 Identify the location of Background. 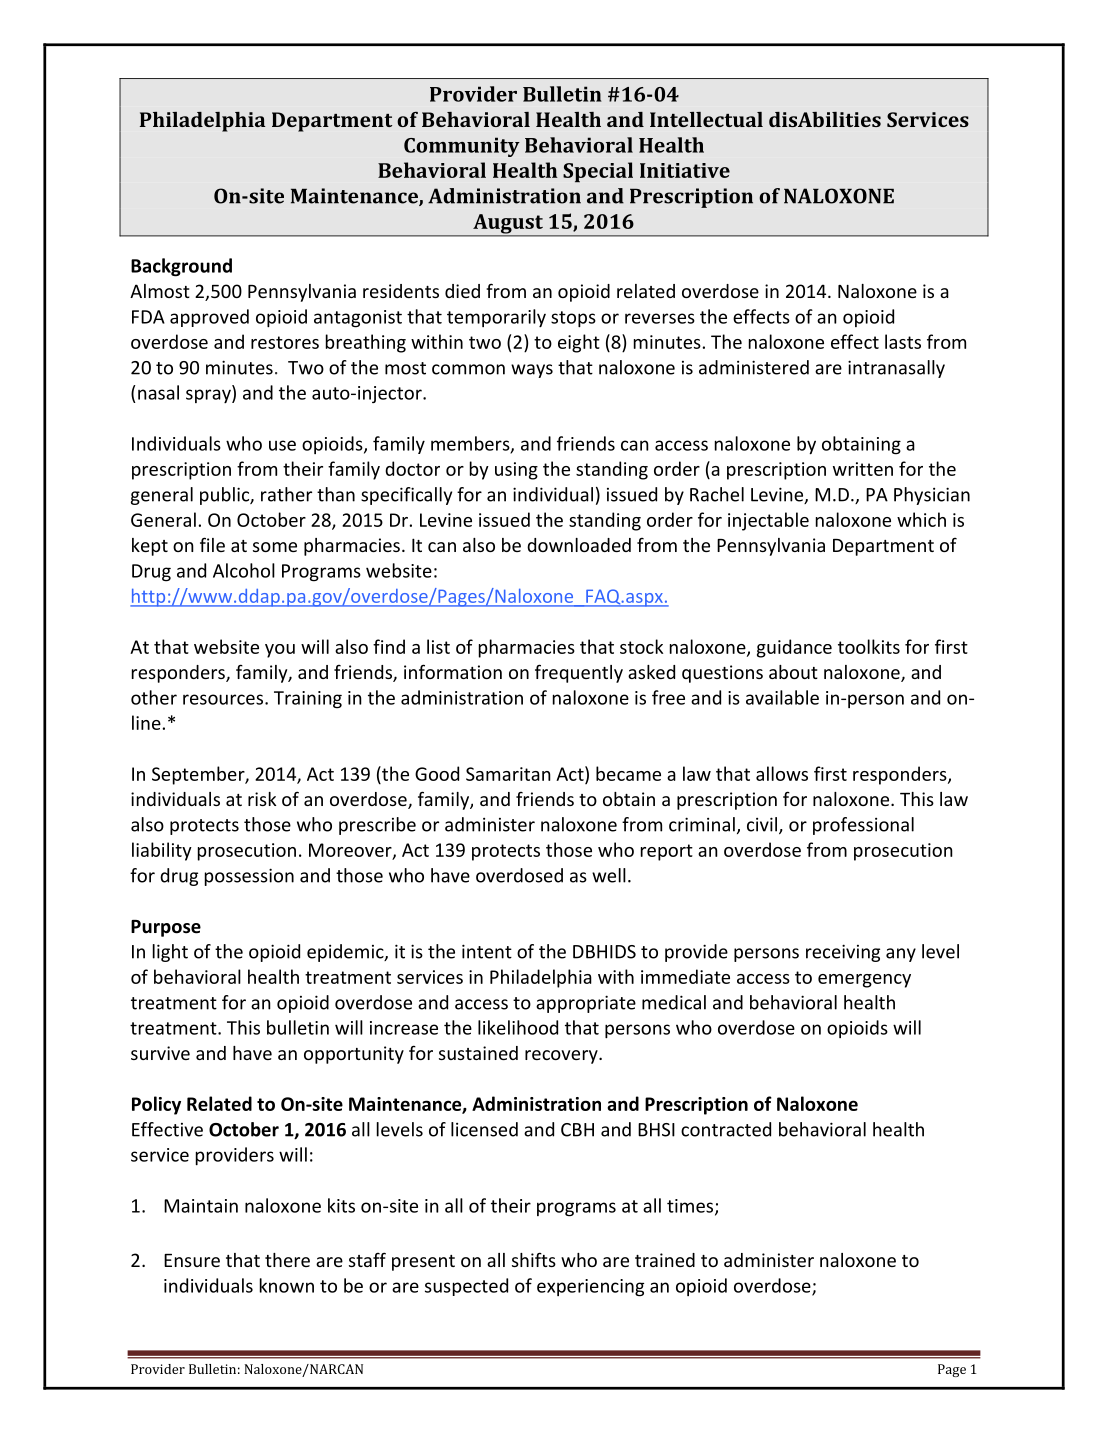
(181, 267).
